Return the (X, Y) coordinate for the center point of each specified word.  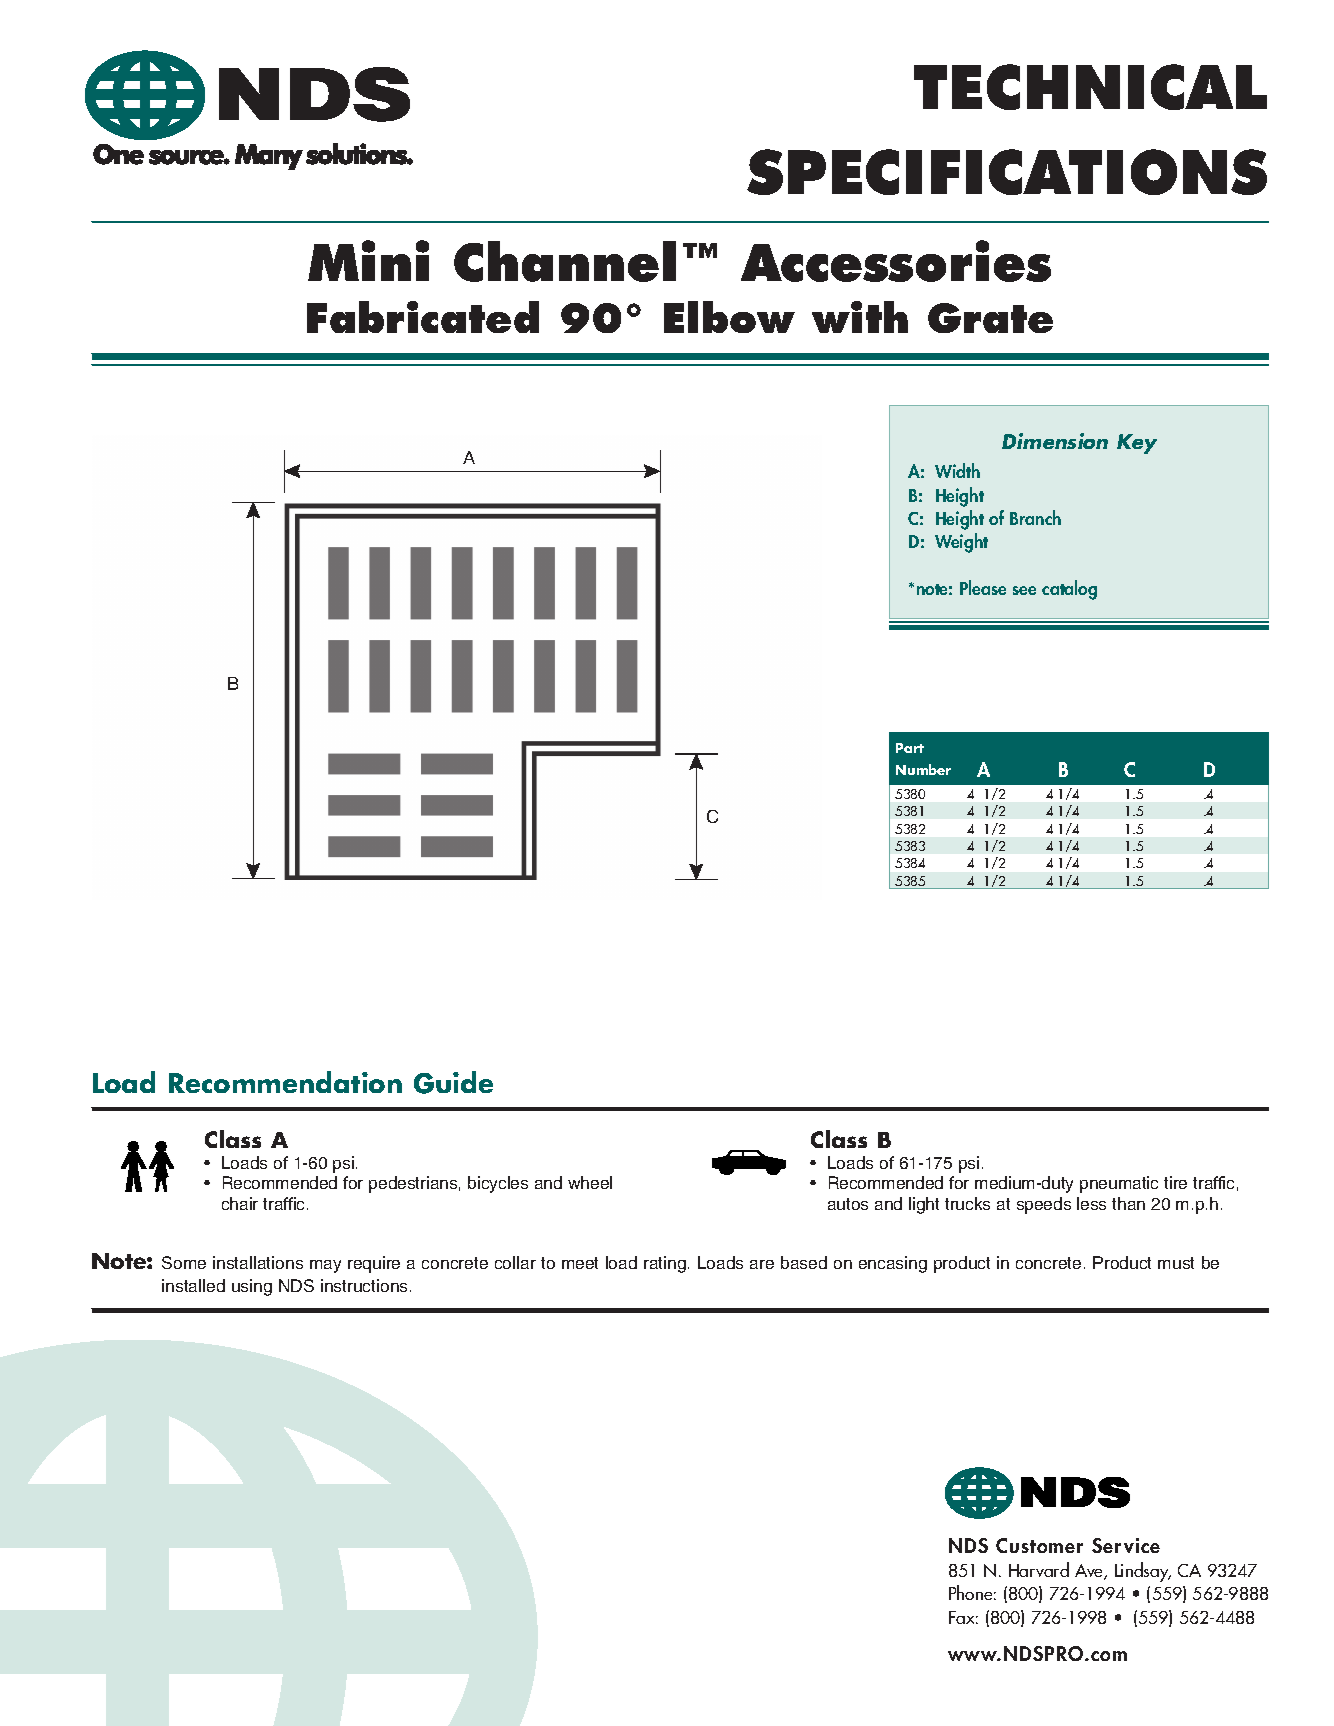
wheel (590, 1182)
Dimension (1055, 441)
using (252, 1287)
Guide (453, 1082)
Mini (368, 260)
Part (910, 748)
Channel (565, 261)
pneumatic (1119, 1184)
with (860, 317)
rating (665, 1264)
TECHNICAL (1090, 87)
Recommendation (285, 1082)
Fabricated (423, 317)
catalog (1069, 590)
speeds (1044, 1205)
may (325, 1266)
